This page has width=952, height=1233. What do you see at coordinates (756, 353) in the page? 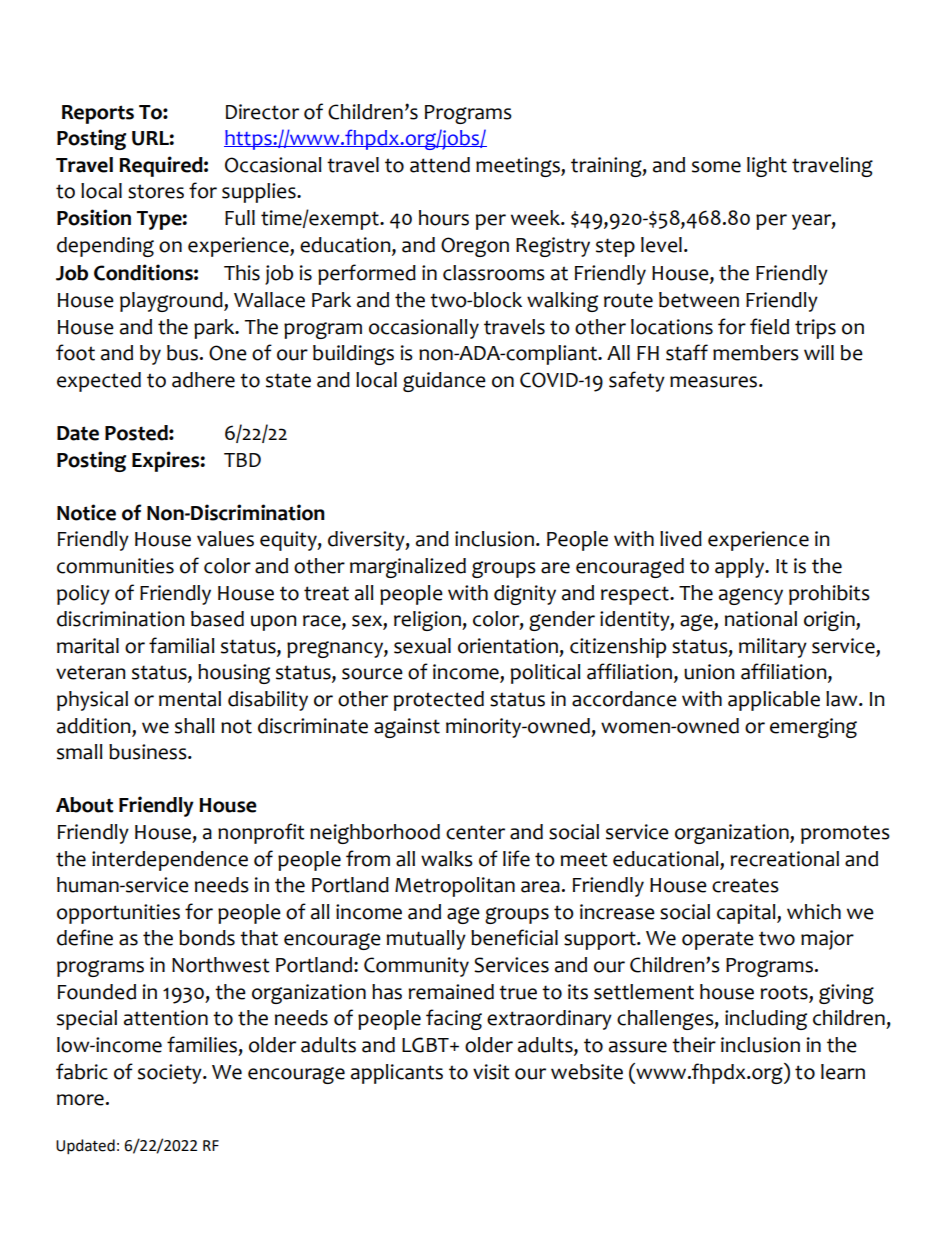
I see `members` at bounding box center [756, 353].
